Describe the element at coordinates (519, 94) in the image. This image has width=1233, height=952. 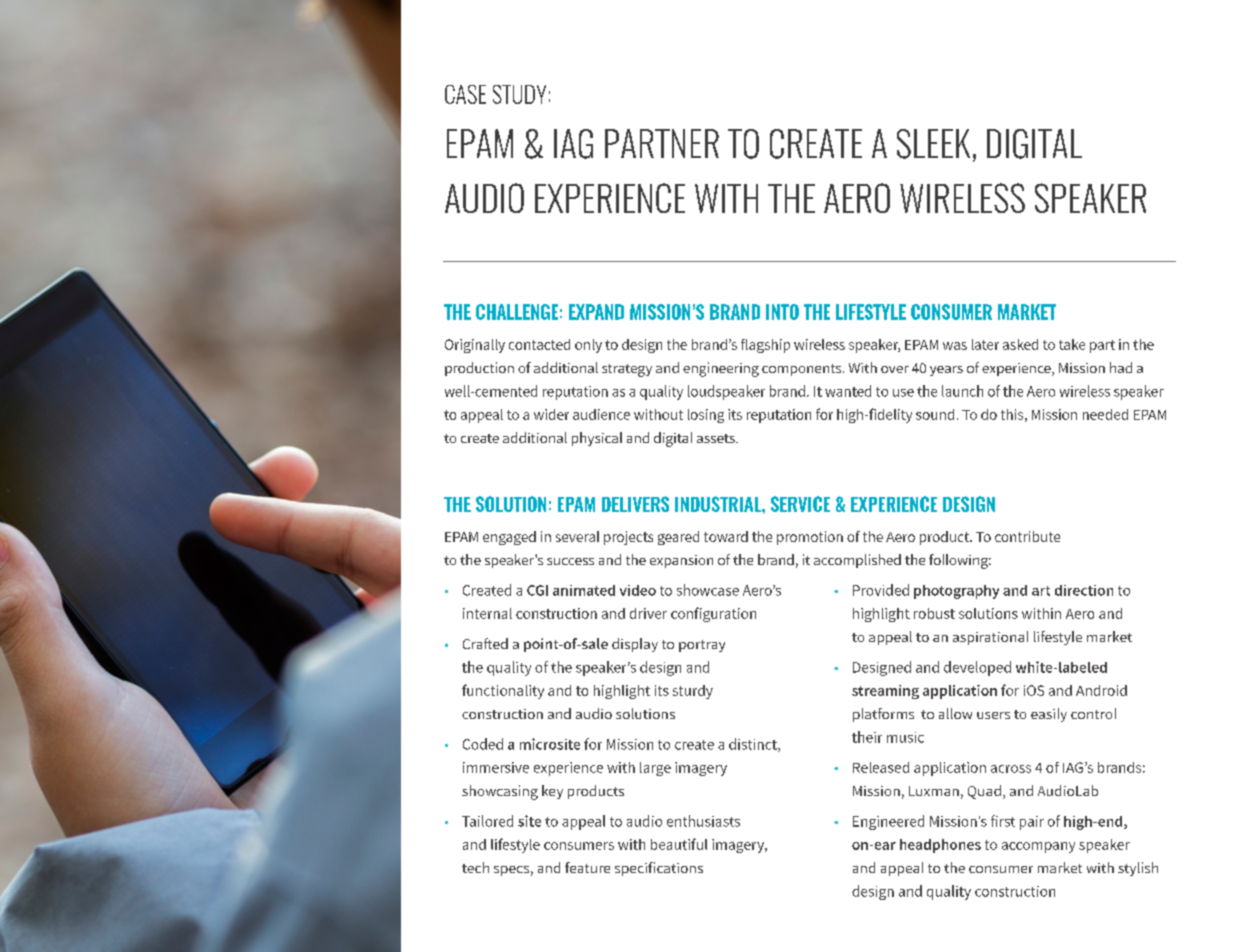
I see `STUDY` at that location.
